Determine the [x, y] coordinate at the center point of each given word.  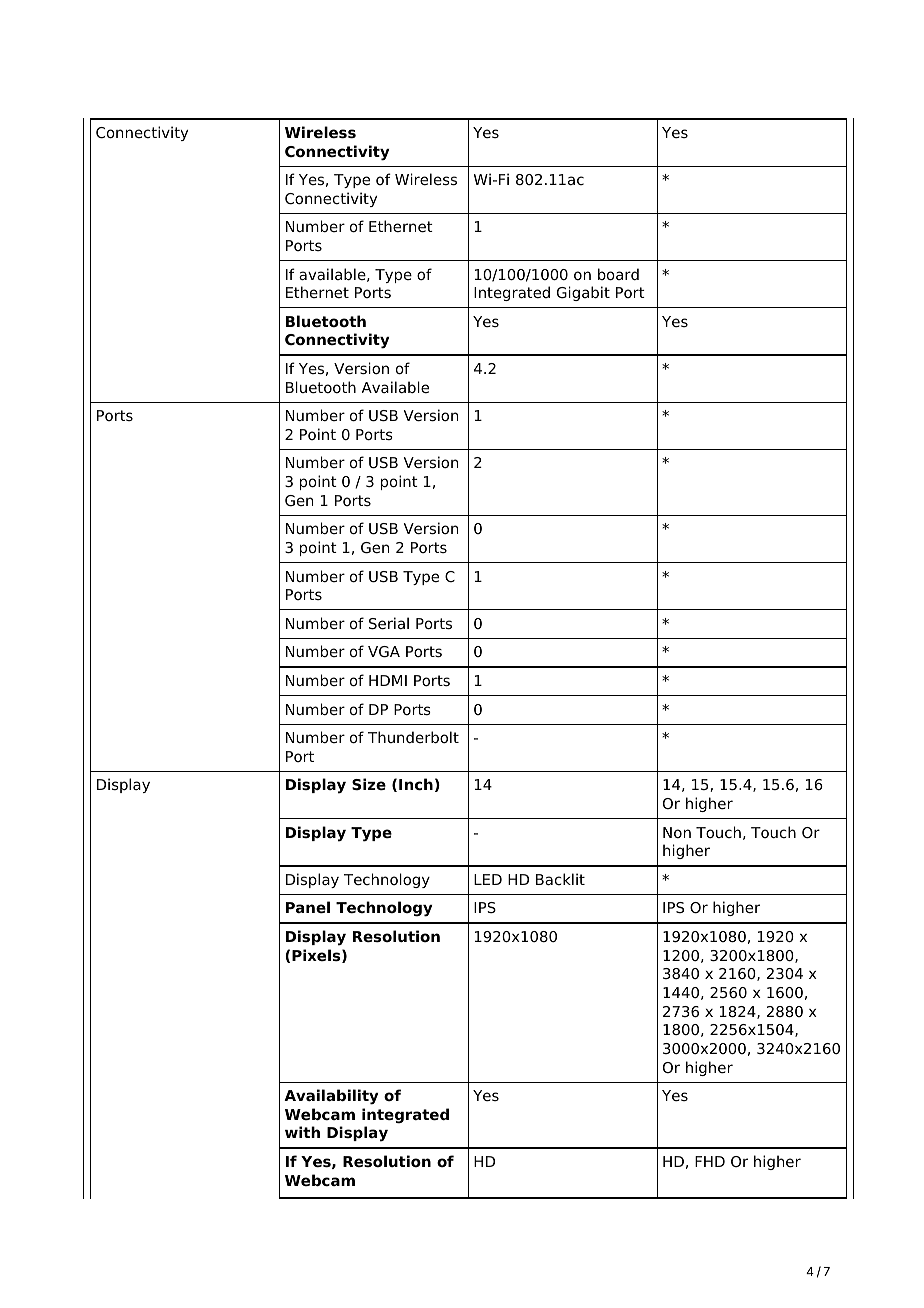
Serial [389, 623]
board [618, 274]
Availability [331, 1097]
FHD [710, 1161]
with [302, 1132]
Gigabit [583, 293]
